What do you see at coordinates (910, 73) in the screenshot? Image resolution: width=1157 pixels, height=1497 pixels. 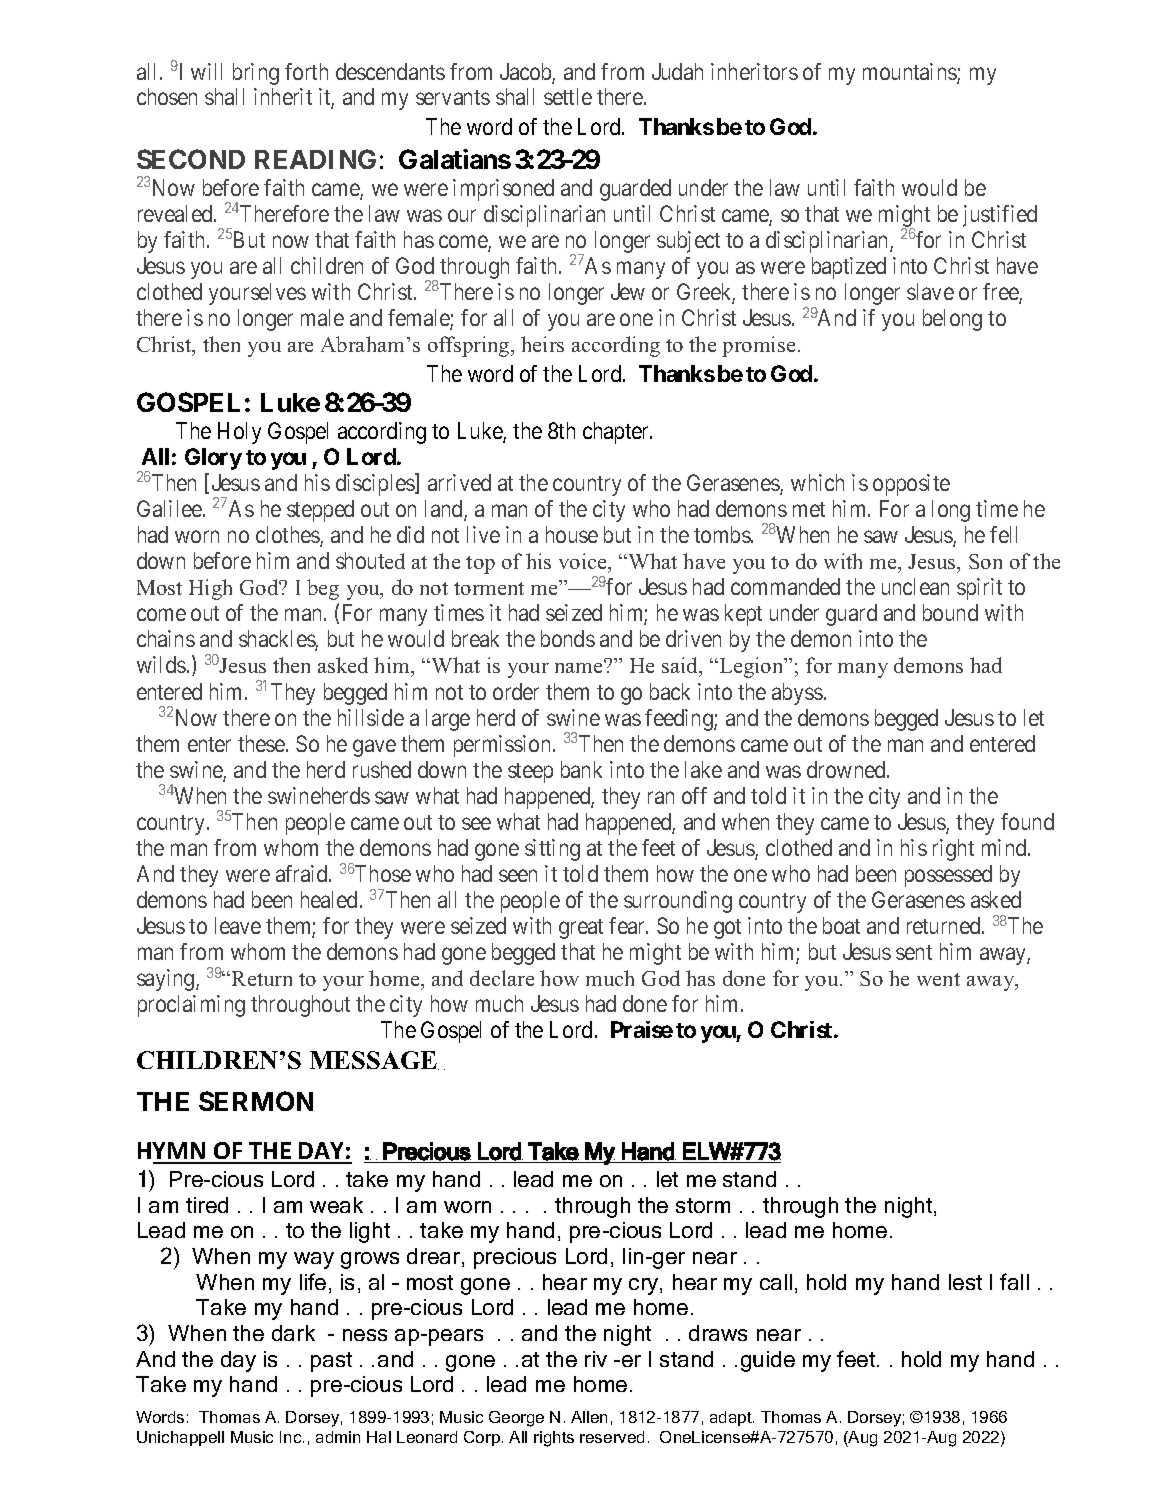 I see `mountains` at bounding box center [910, 73].
